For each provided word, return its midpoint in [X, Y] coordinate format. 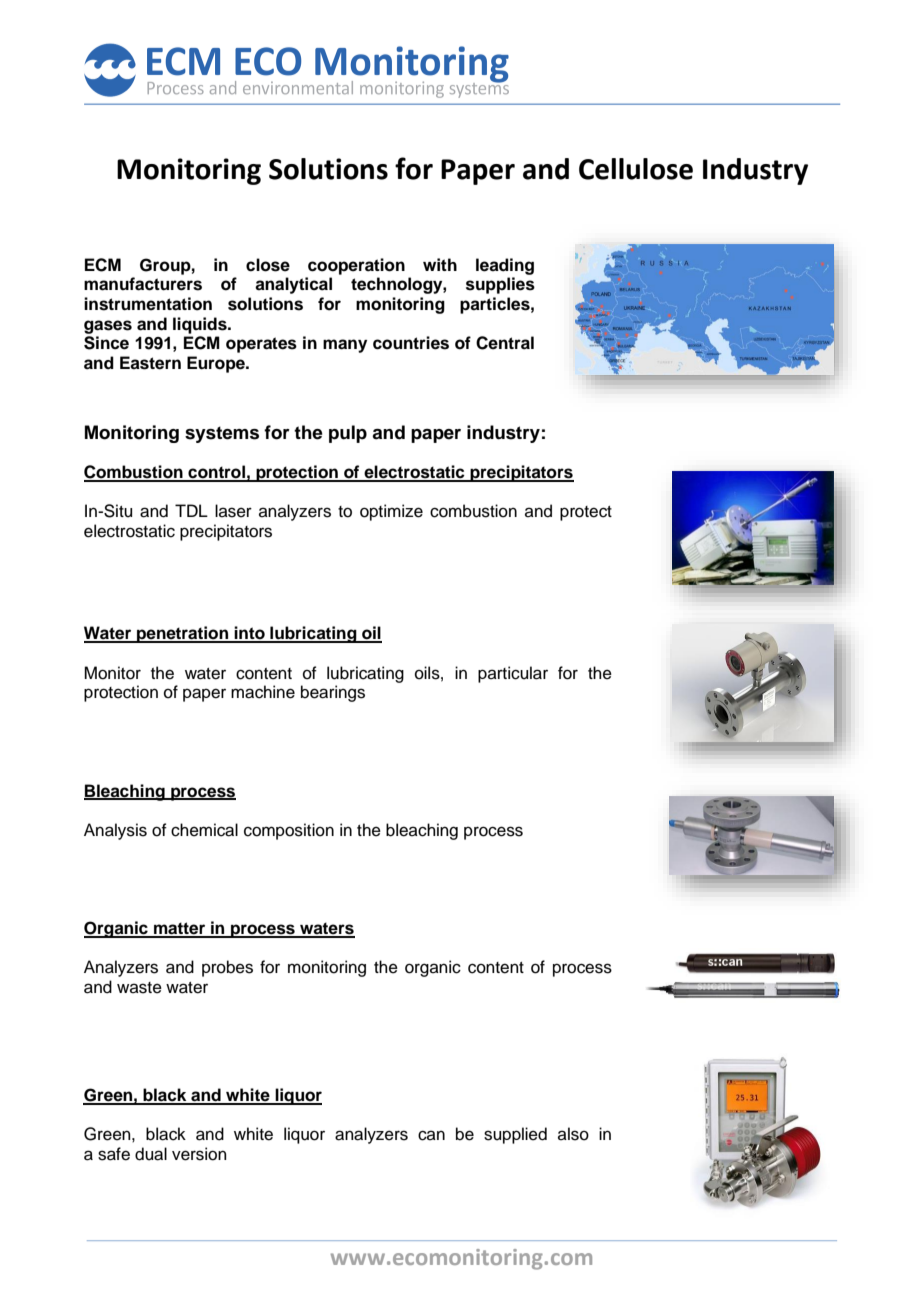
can [431, 1135]
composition [289, 831]
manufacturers [143, 284]
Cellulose [636, 169]
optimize [391, 512]
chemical [204, 830]
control [216, 473]
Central [505, 343]
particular [513, 674]
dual [151, 1154]
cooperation [356, 266]
